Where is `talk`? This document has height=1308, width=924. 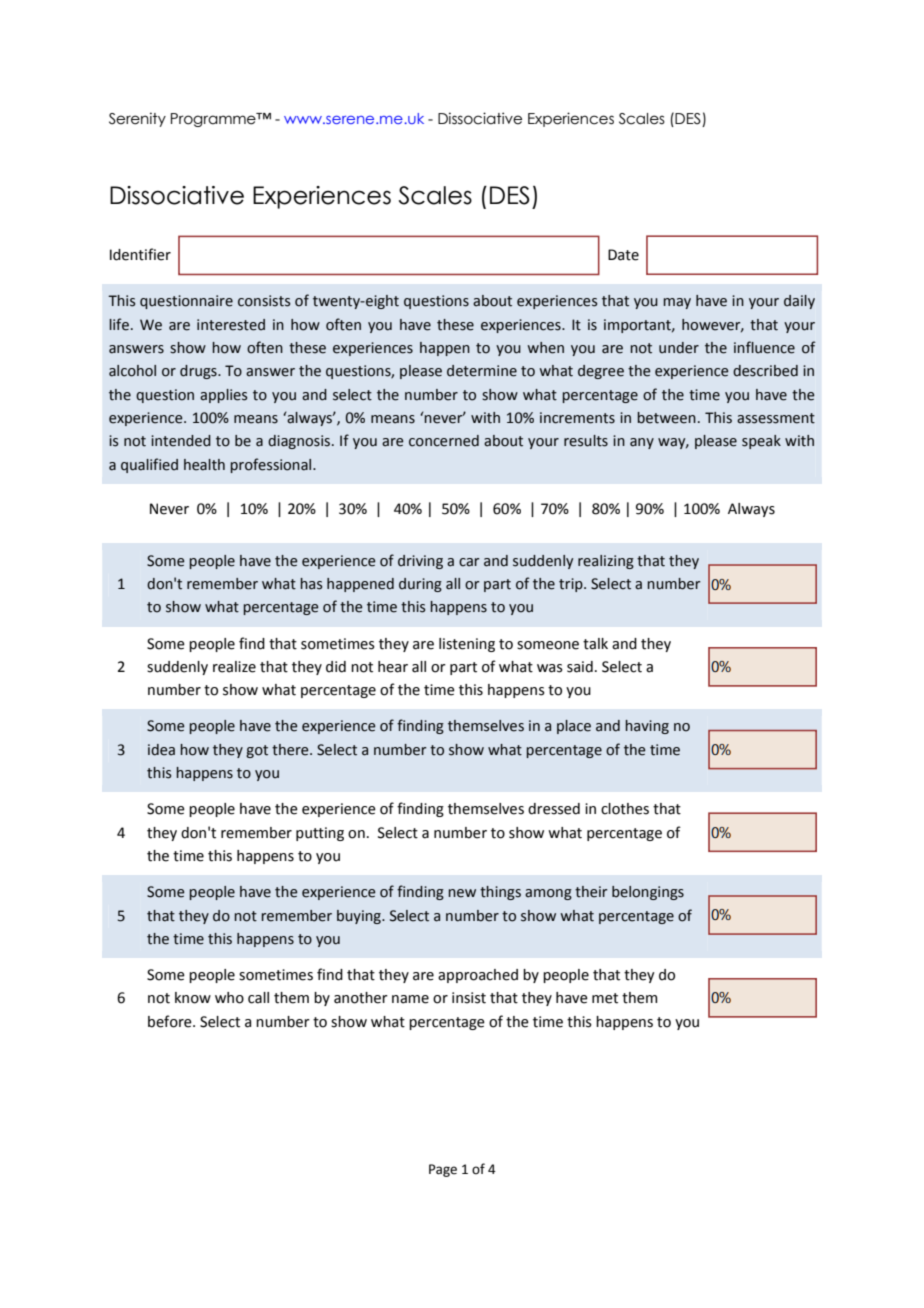 talk is located at coordinates (595, 644).
